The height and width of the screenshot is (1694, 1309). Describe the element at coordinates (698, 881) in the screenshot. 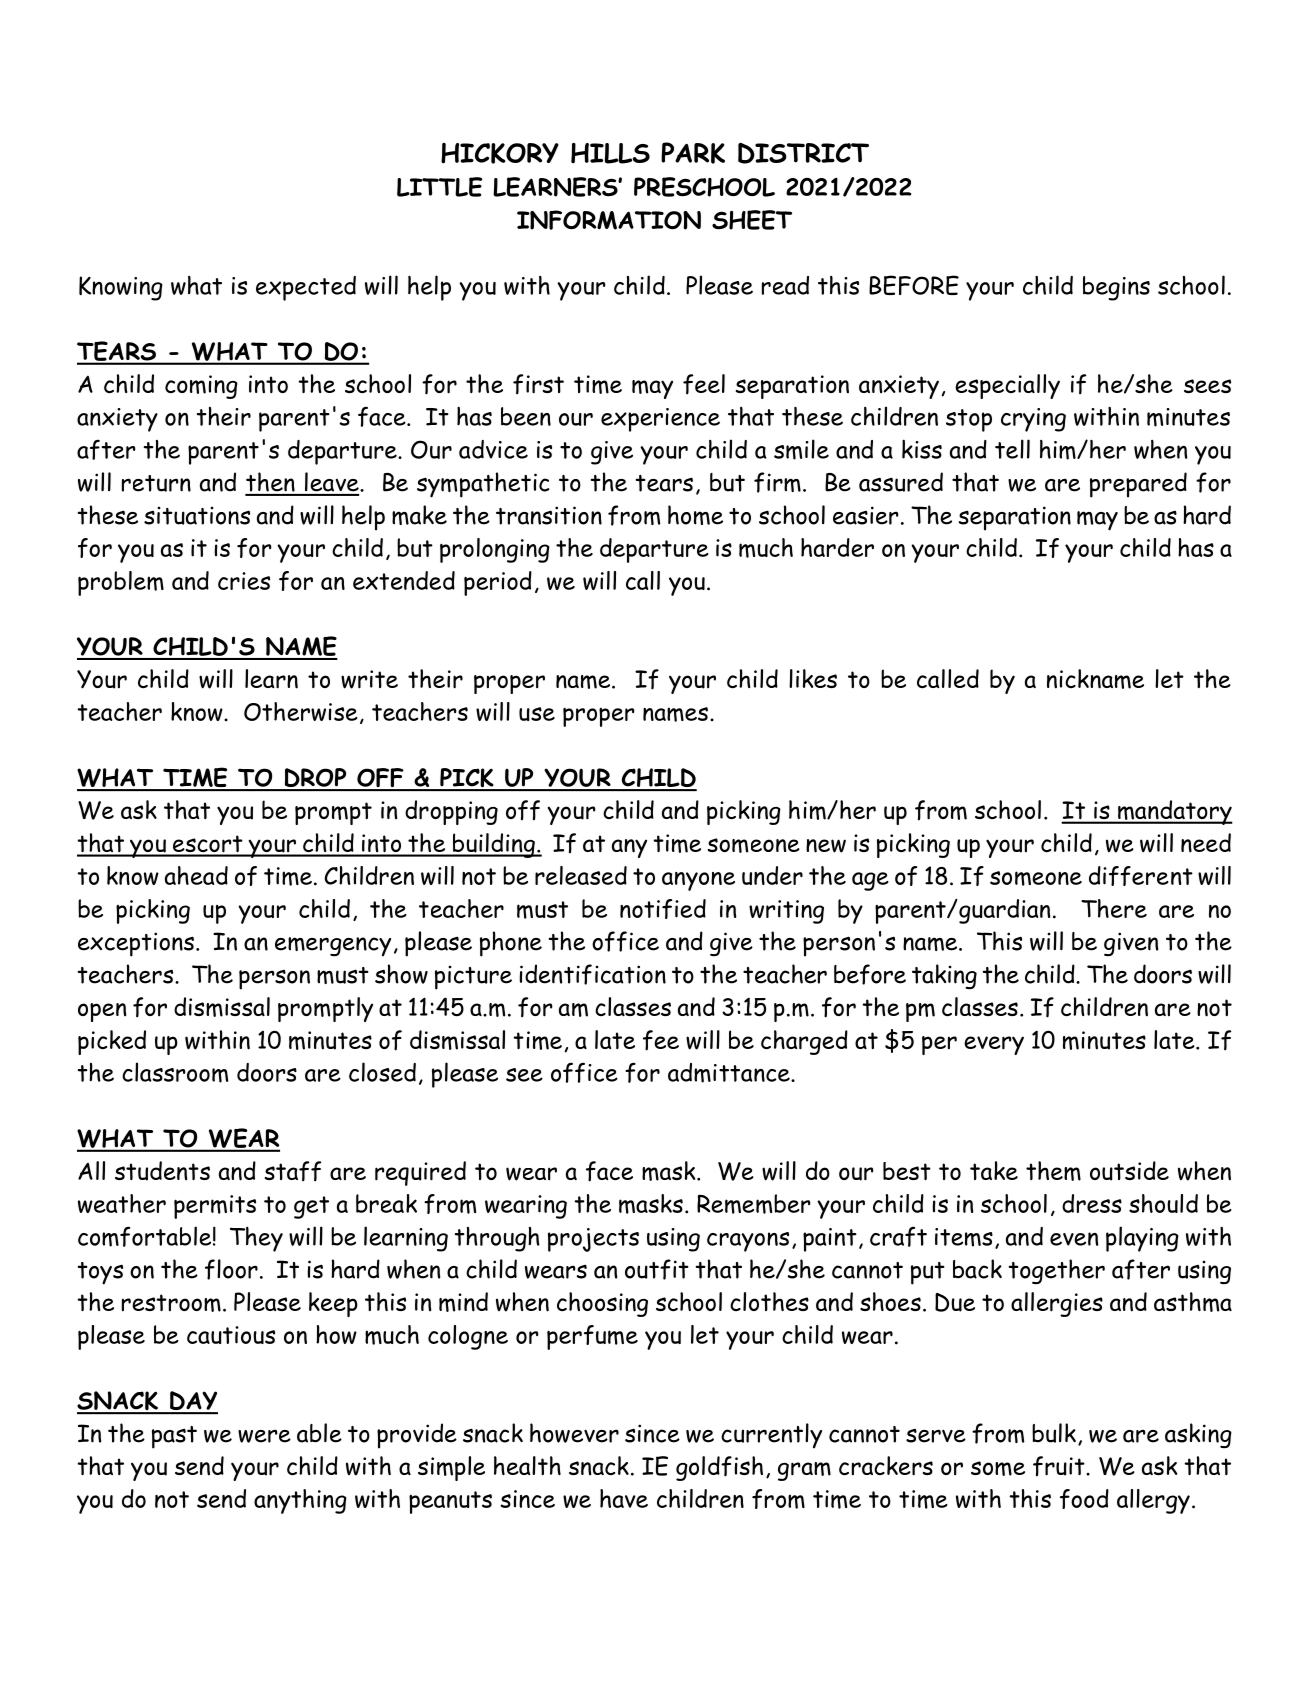

I see `anyone` at that location.
